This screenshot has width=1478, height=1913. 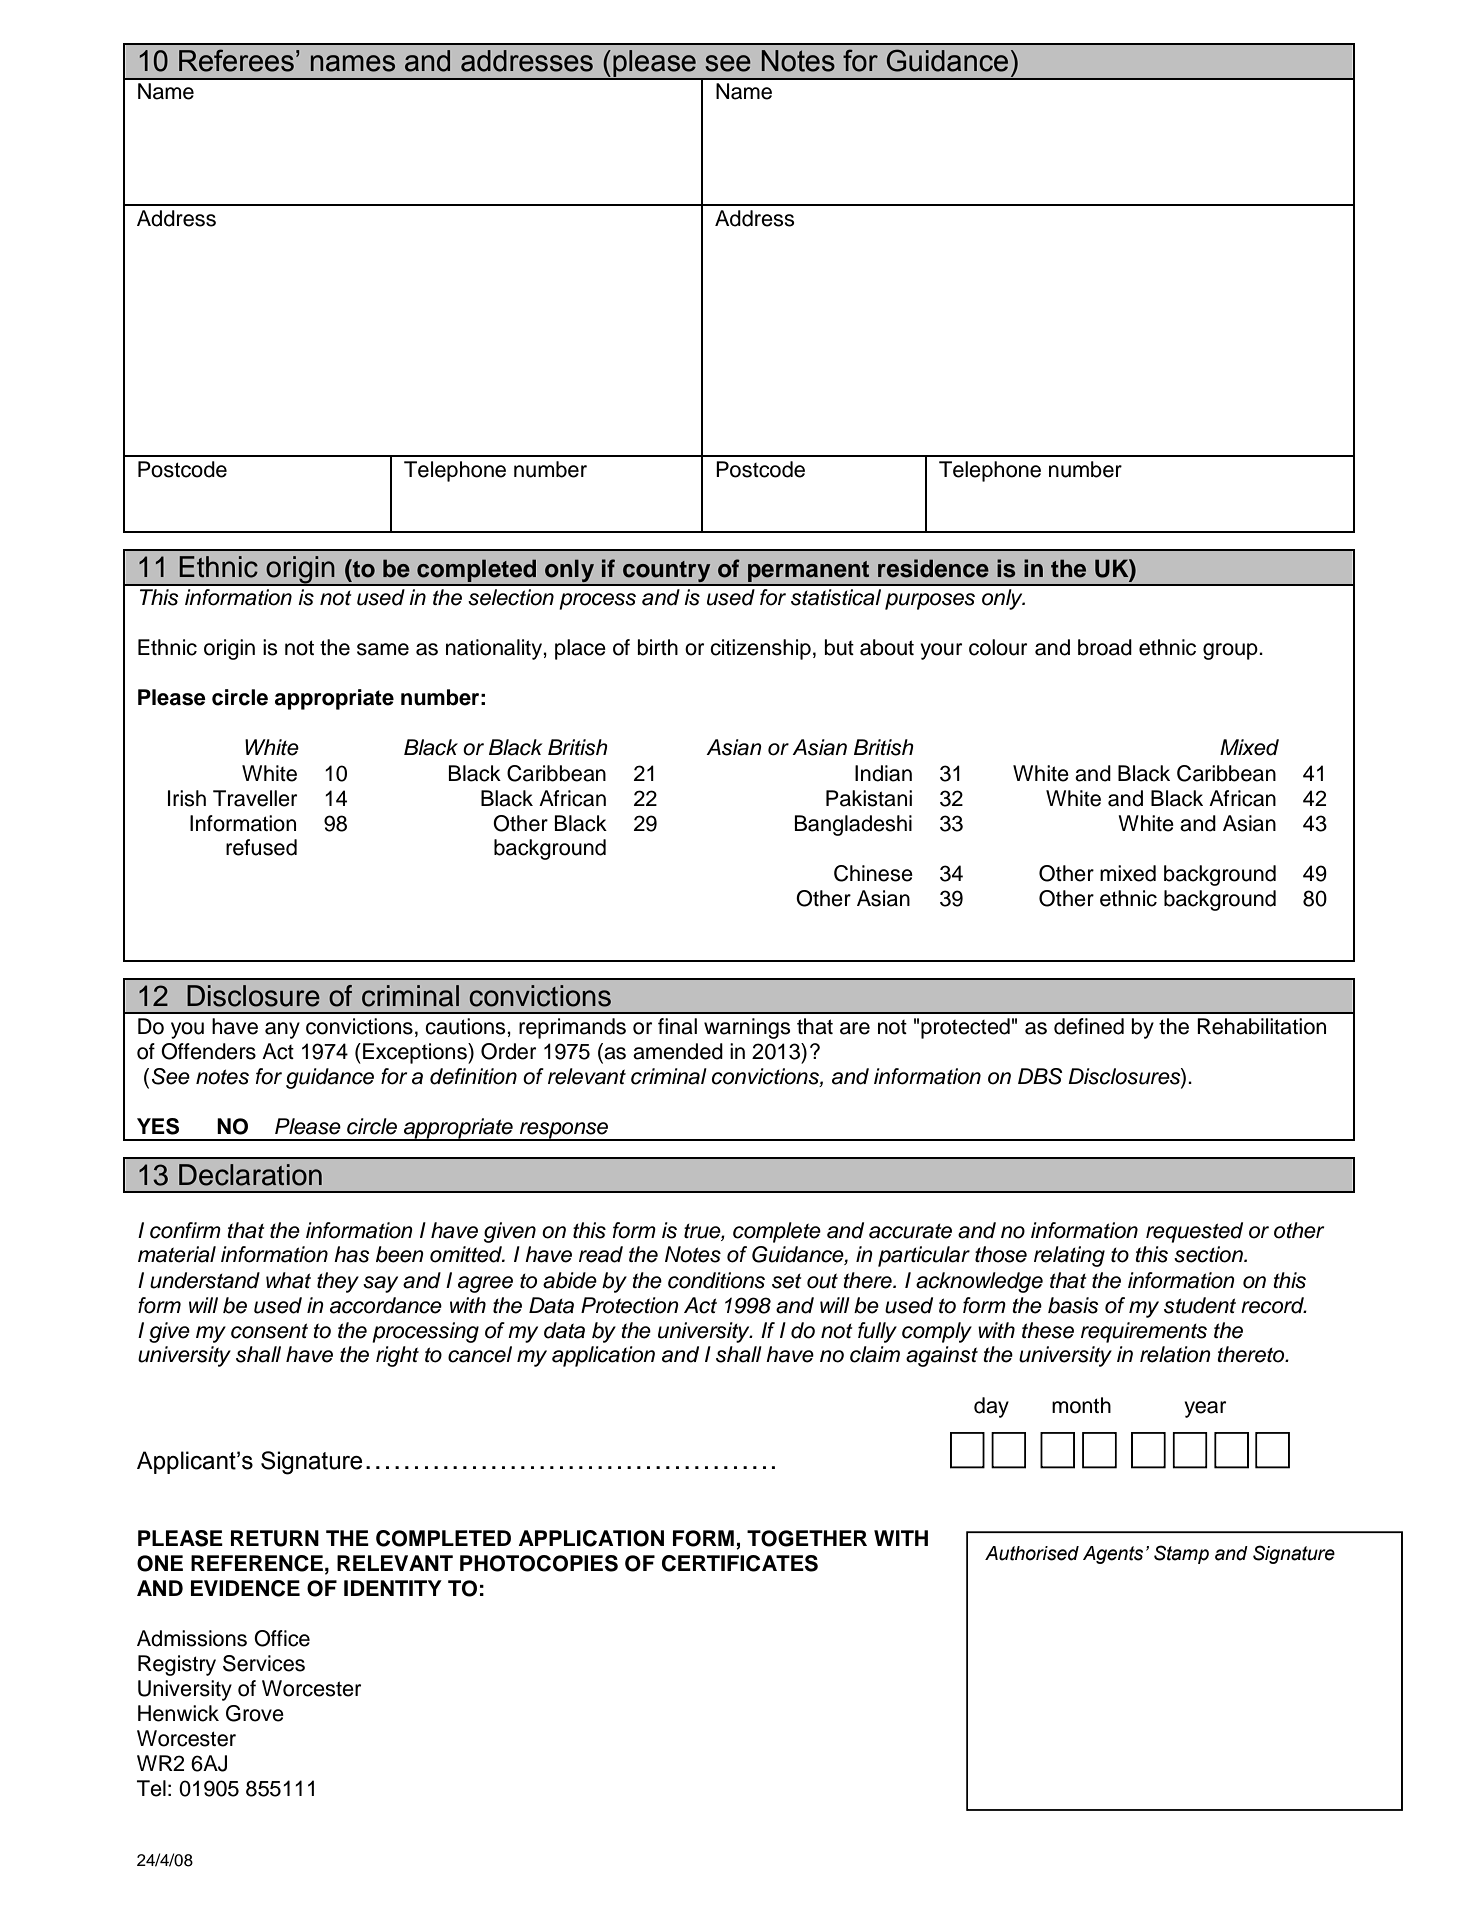 I want to click on Services, so click(x=264, y=1663).
